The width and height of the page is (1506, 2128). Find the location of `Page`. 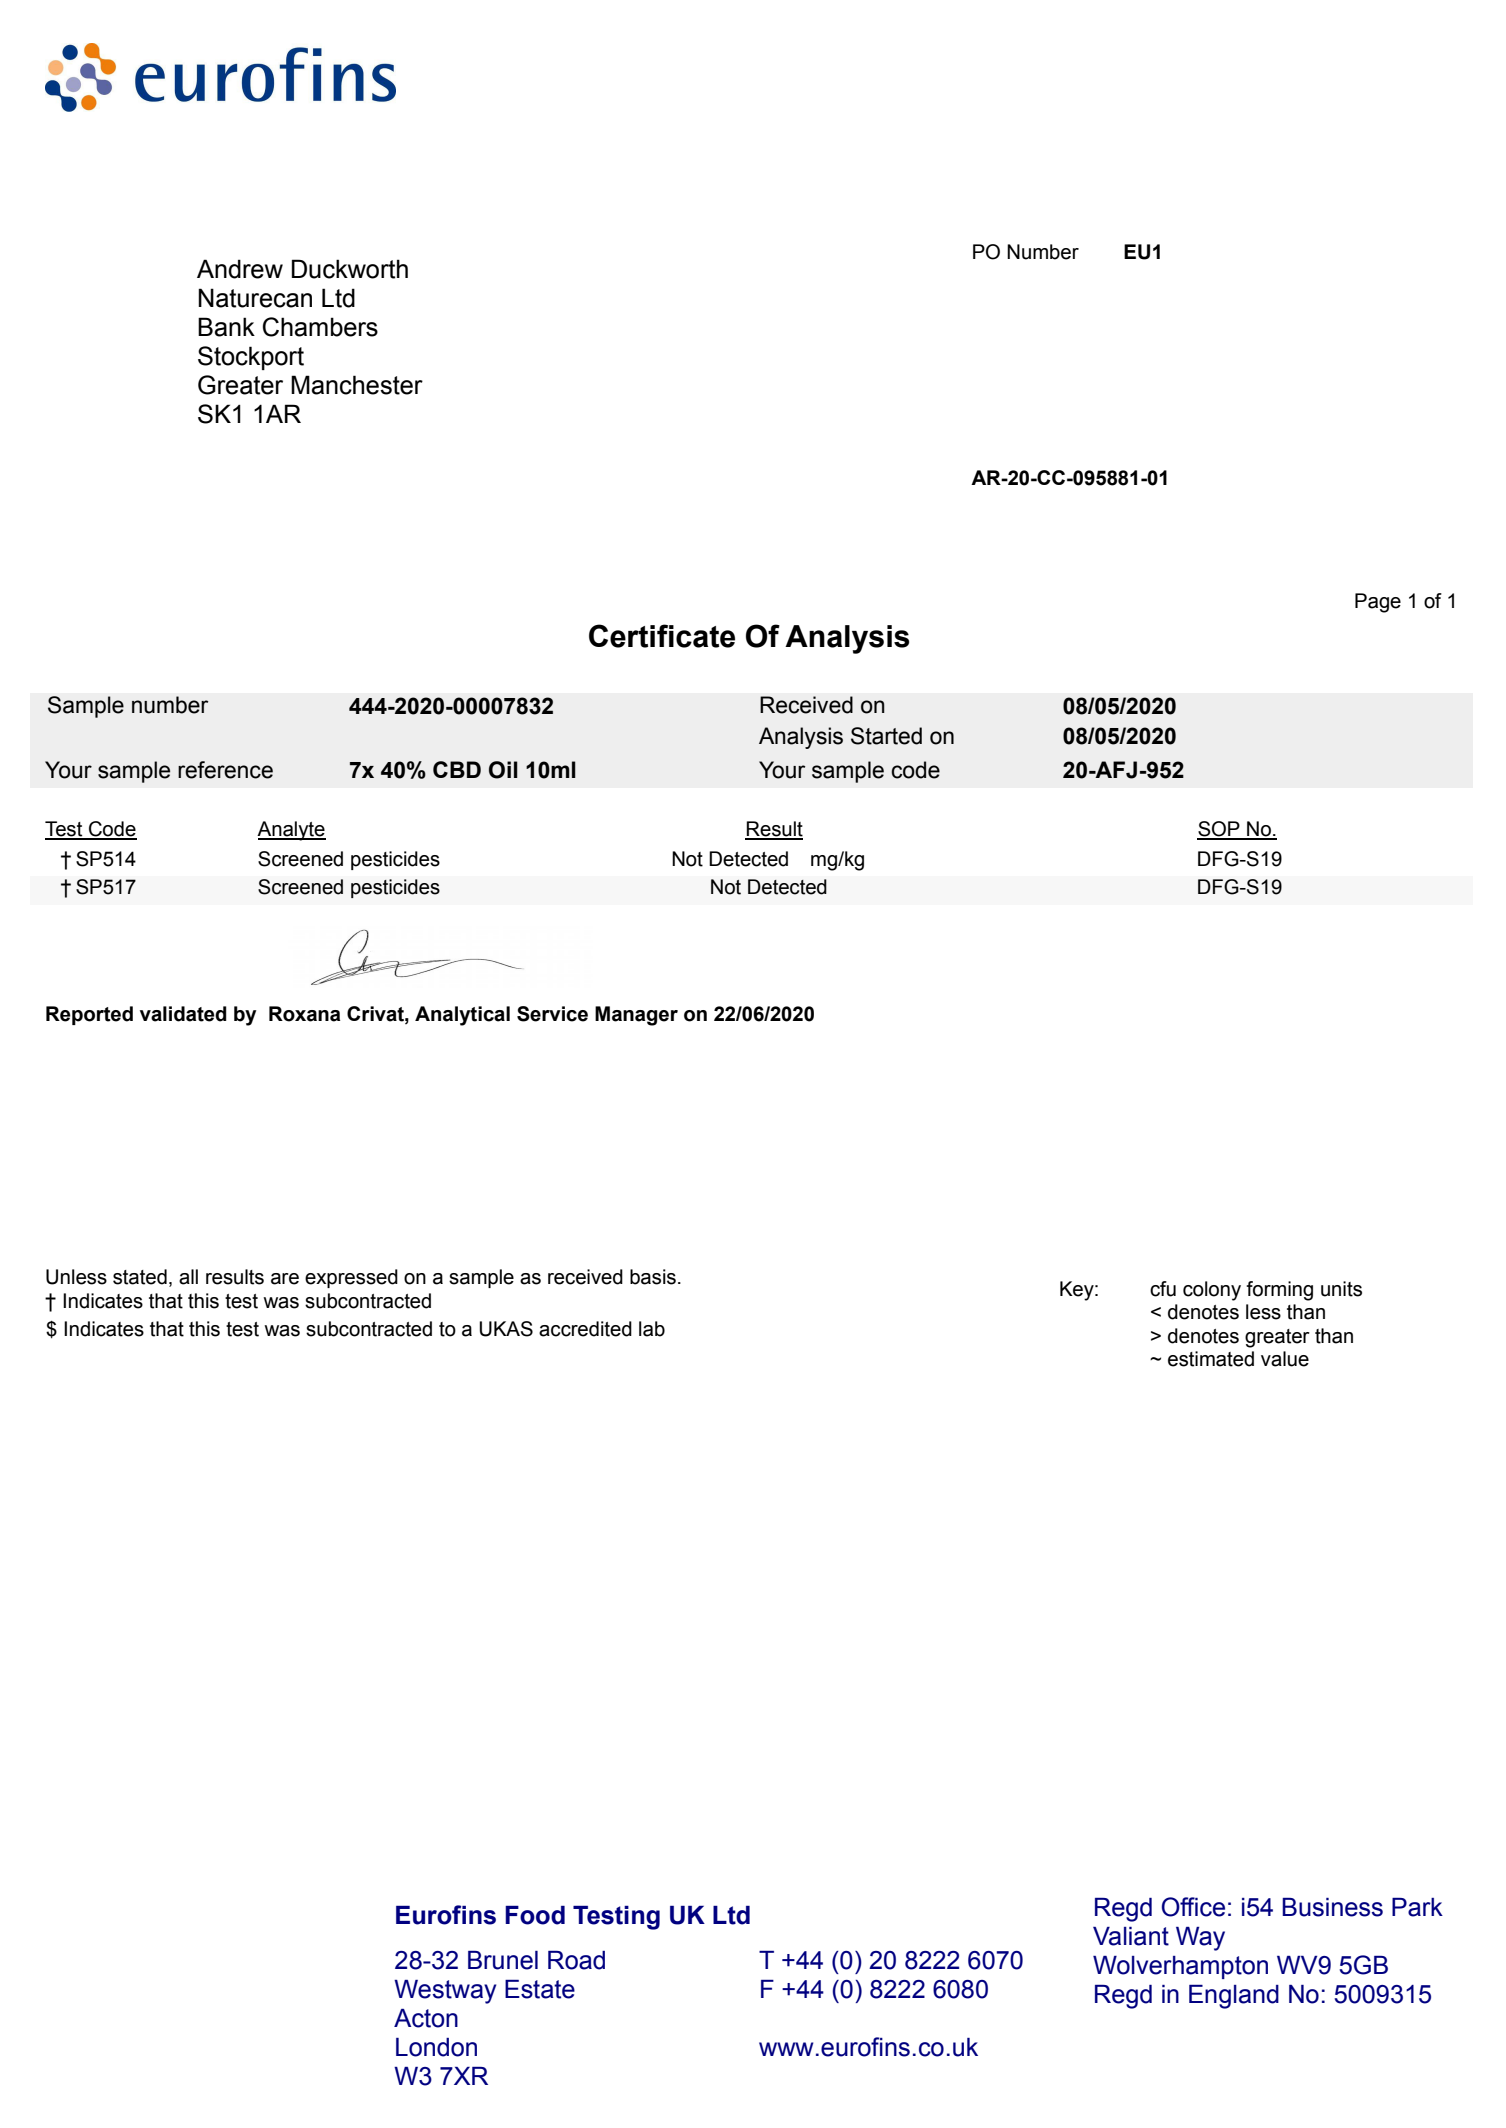

Page is located at coordinates (1378, 603).
